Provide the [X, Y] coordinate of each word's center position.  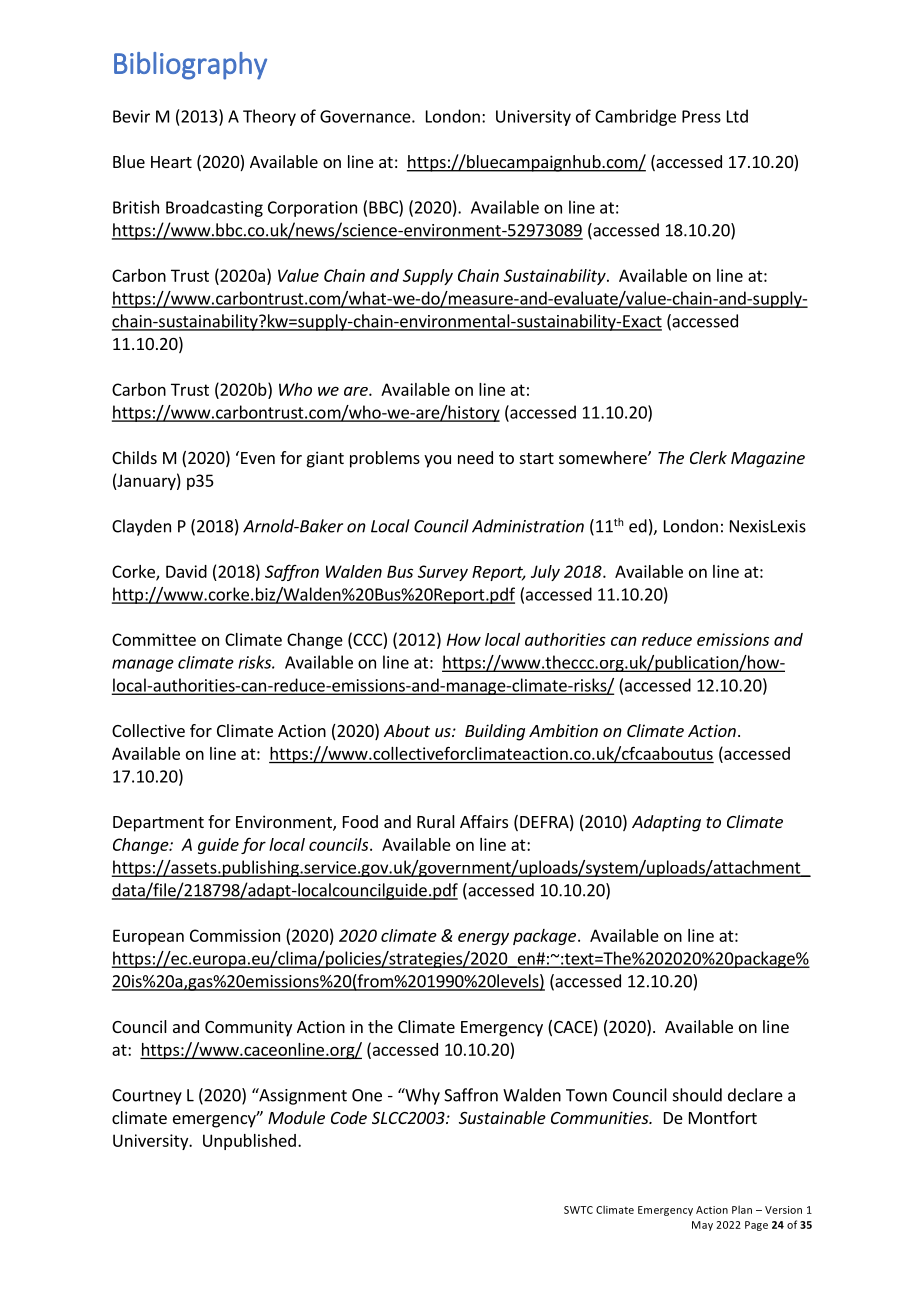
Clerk [708, 457]
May [702, 1226]
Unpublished [249, 1142]
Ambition [563, 730]
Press [701, 116]
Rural [436, 821]
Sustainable [502, 1117]
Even [258, 458]
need [475, 457]
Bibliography [190, 66]
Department [158, 824]
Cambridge [635, 117]
